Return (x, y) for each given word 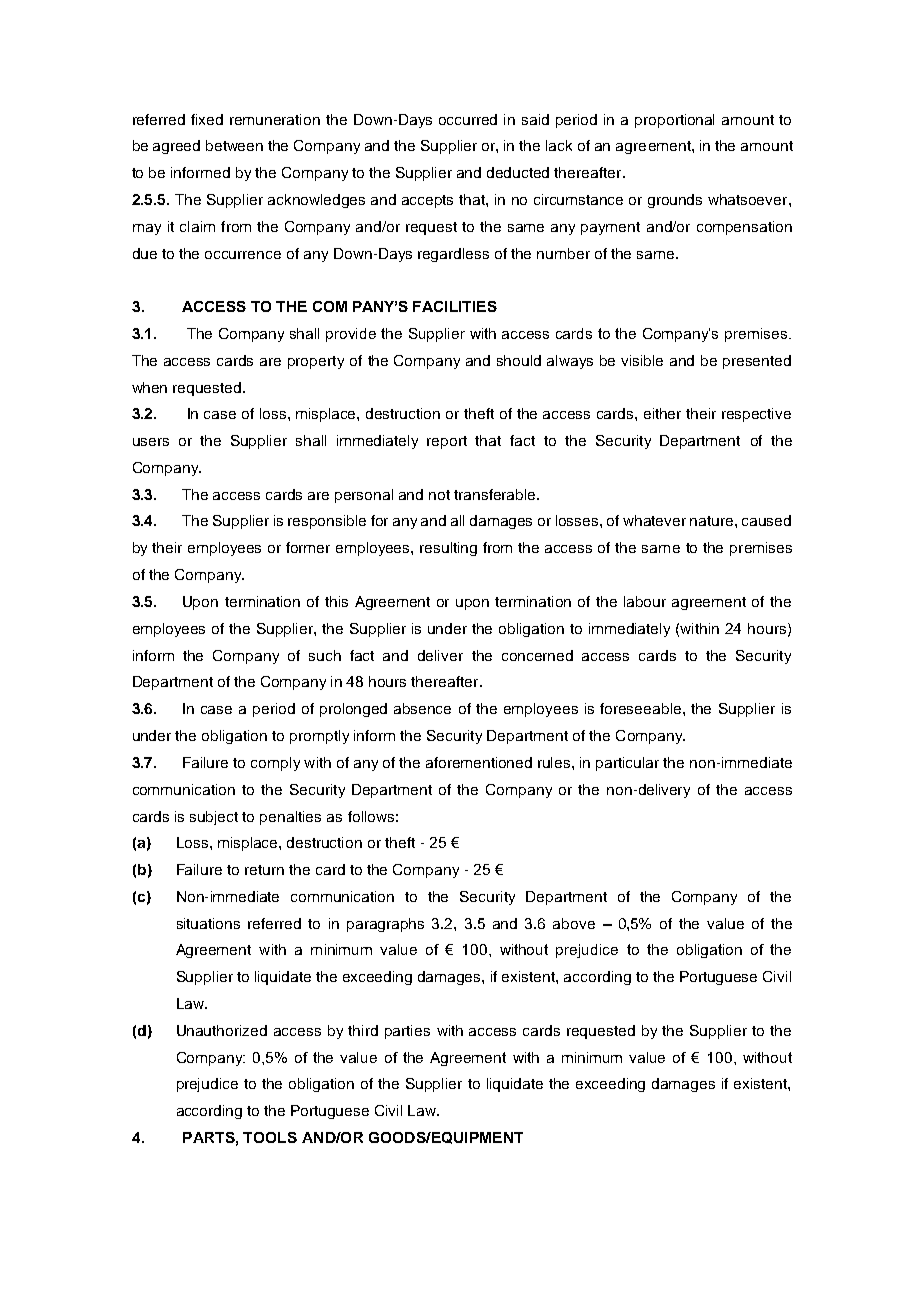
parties (407, 1032)
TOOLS (270, 1137)
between (234, 145)
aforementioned (479, 762)
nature (713, 521)
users (151, 442)
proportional (674, 121)
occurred (468, 119)
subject (214, 818)
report (447, 442)
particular (627, 764)
